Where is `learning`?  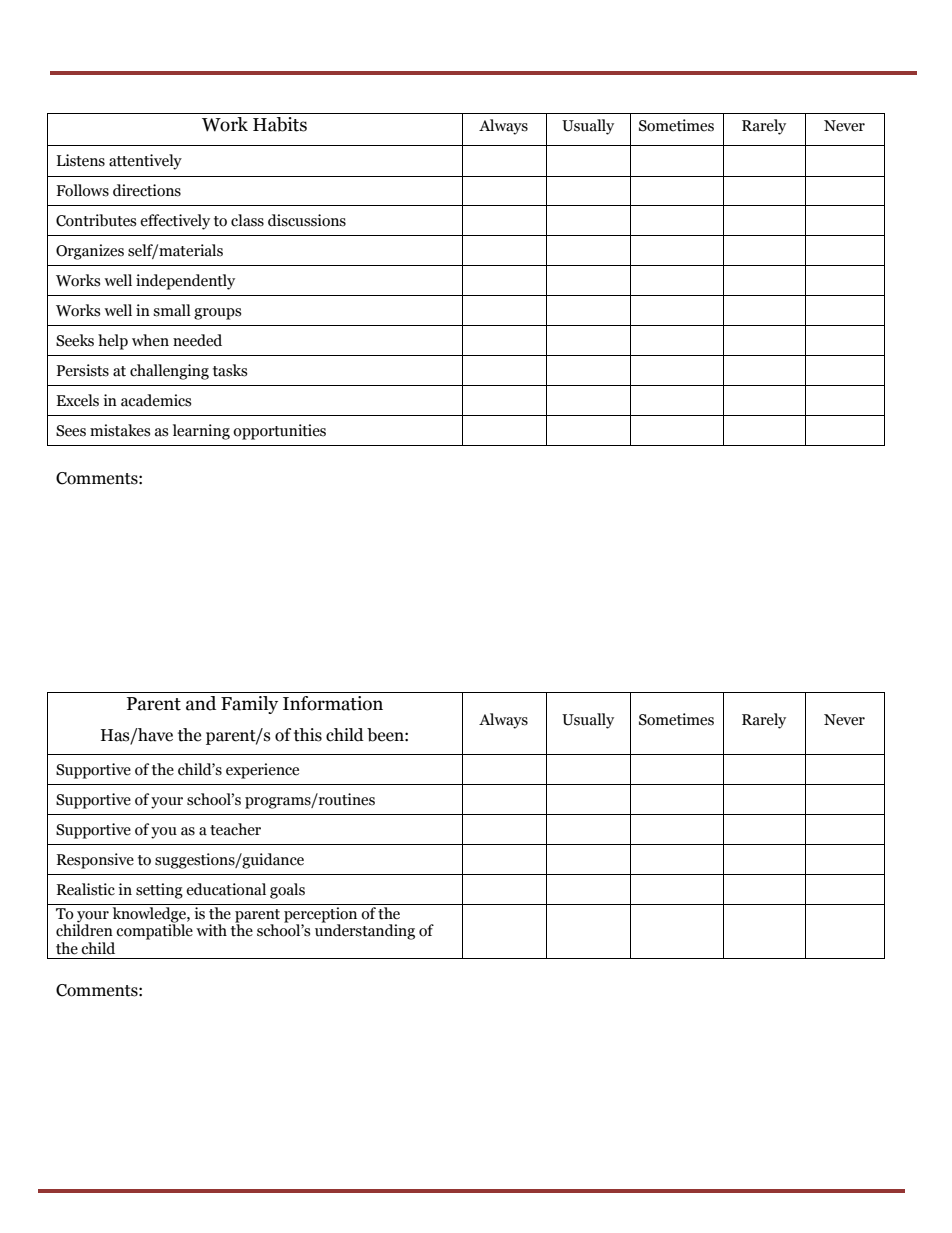
learning is located at coordinates (201, 432).
